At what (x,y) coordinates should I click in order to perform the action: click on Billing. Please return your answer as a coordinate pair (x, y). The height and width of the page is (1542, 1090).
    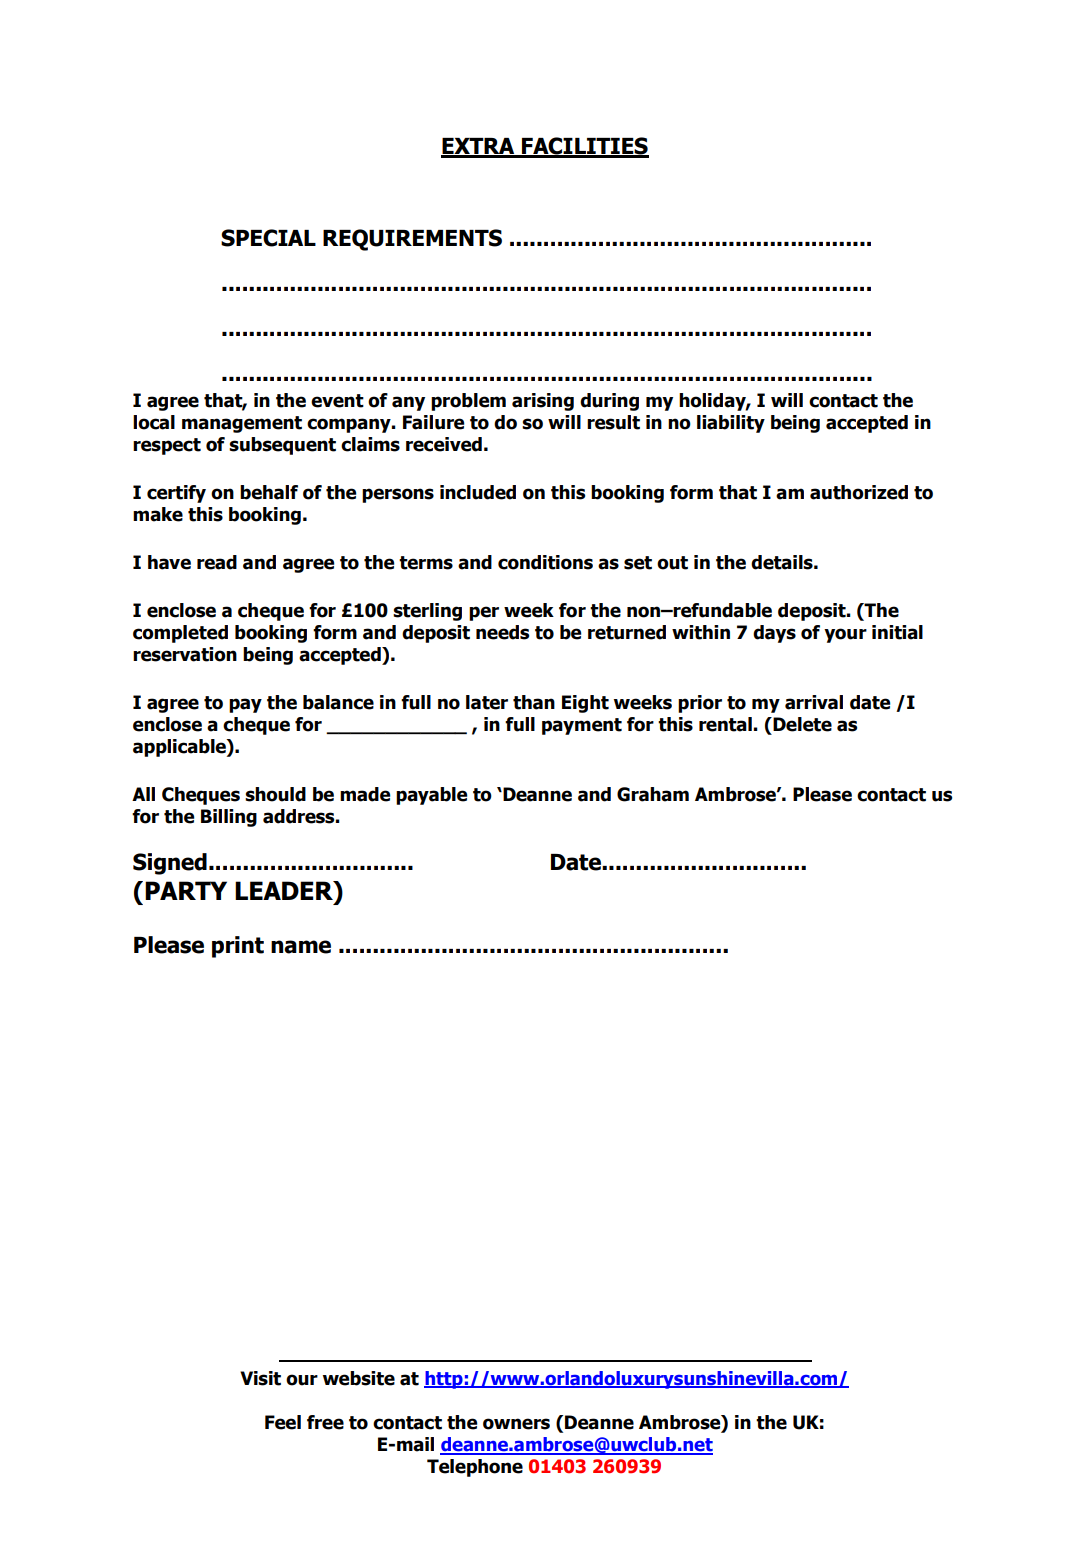
    Looking at the image, I should click on (229, 818).
